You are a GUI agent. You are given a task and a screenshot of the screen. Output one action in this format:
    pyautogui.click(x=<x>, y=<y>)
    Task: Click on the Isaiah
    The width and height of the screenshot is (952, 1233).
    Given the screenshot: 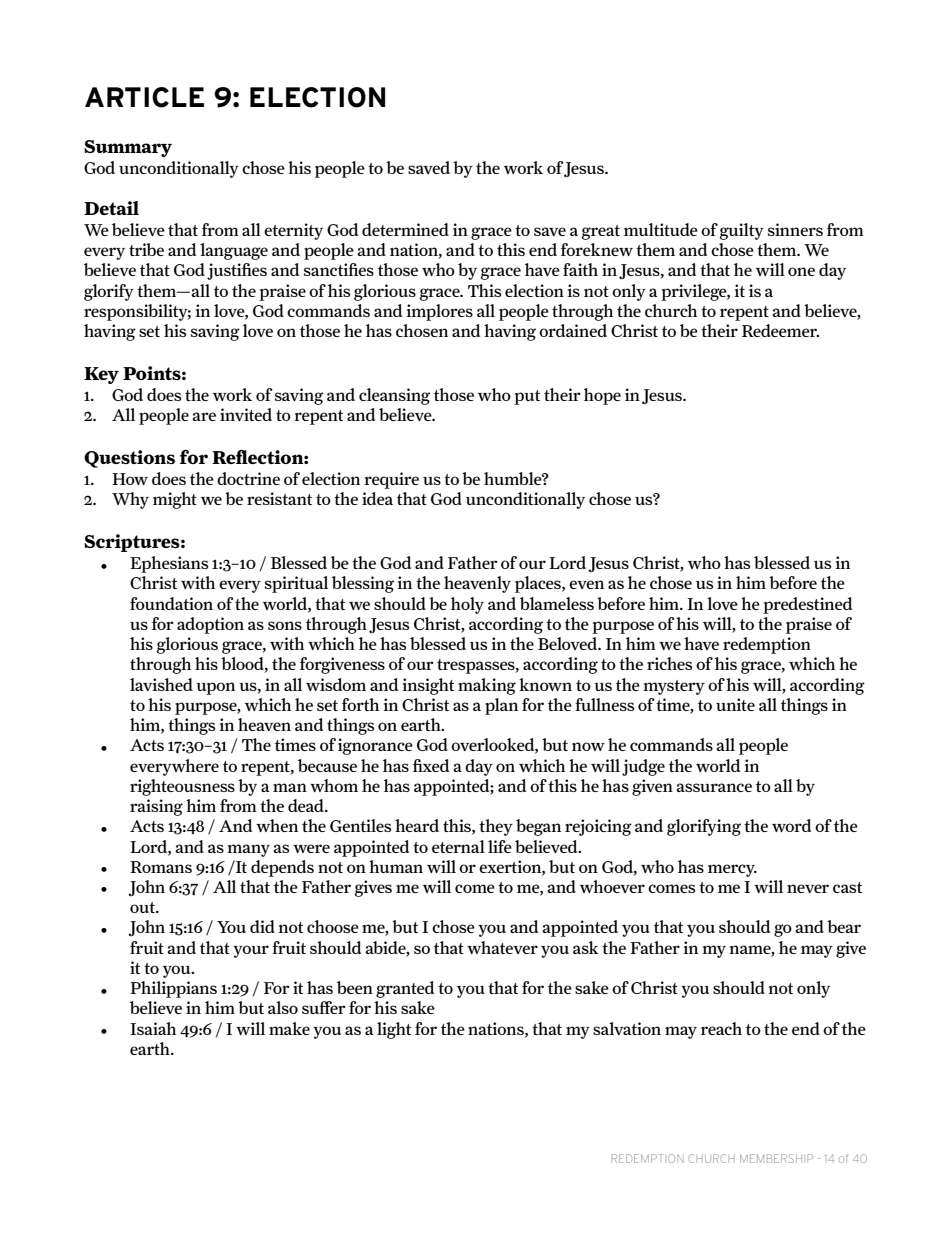 What is the action you would take?
    pyautogui.click(x=153, y=1028)
